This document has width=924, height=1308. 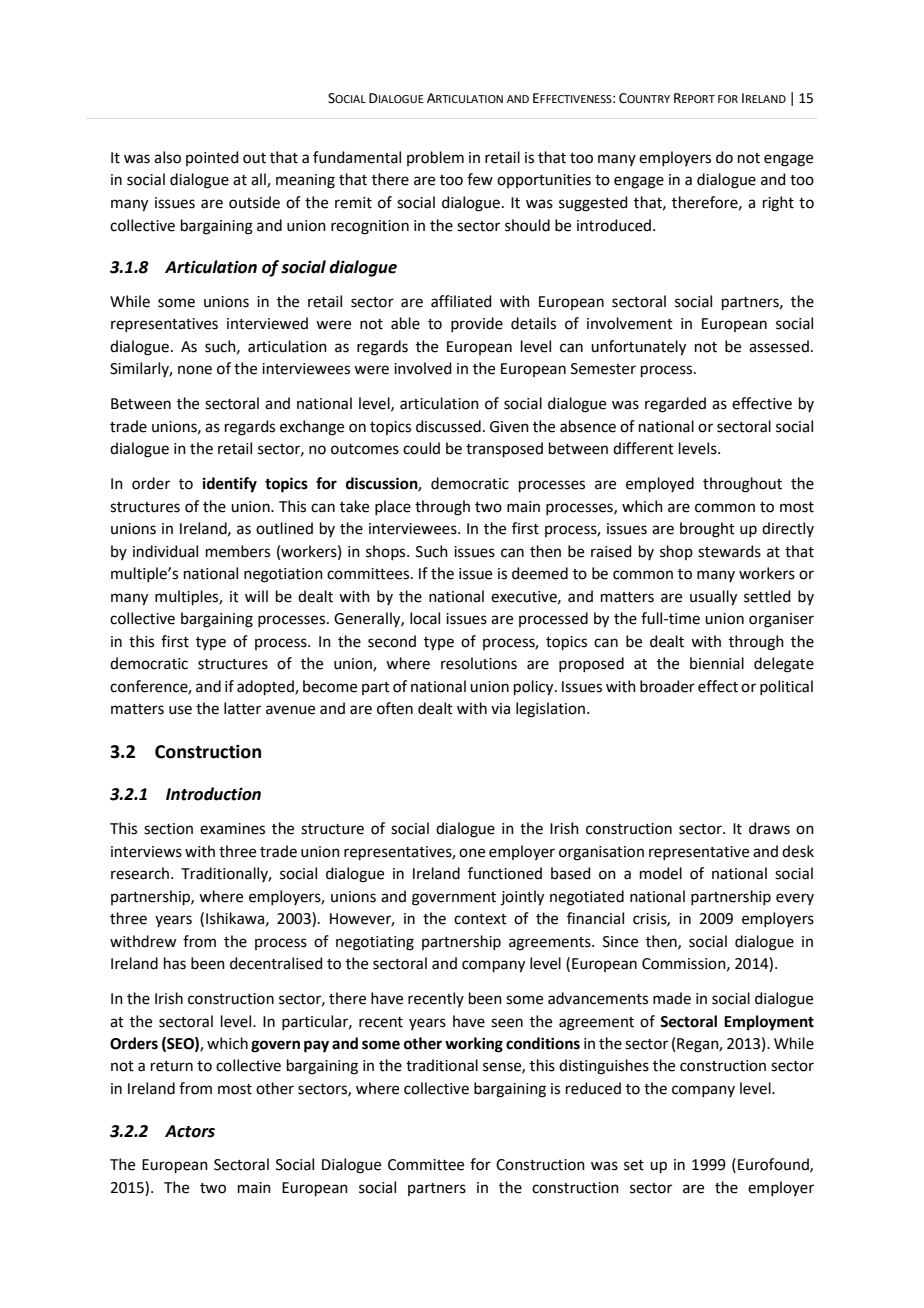 What do you see at coordinates (213, 794) in the document?
I see `Introduction` at bounding box center [213, 794].
